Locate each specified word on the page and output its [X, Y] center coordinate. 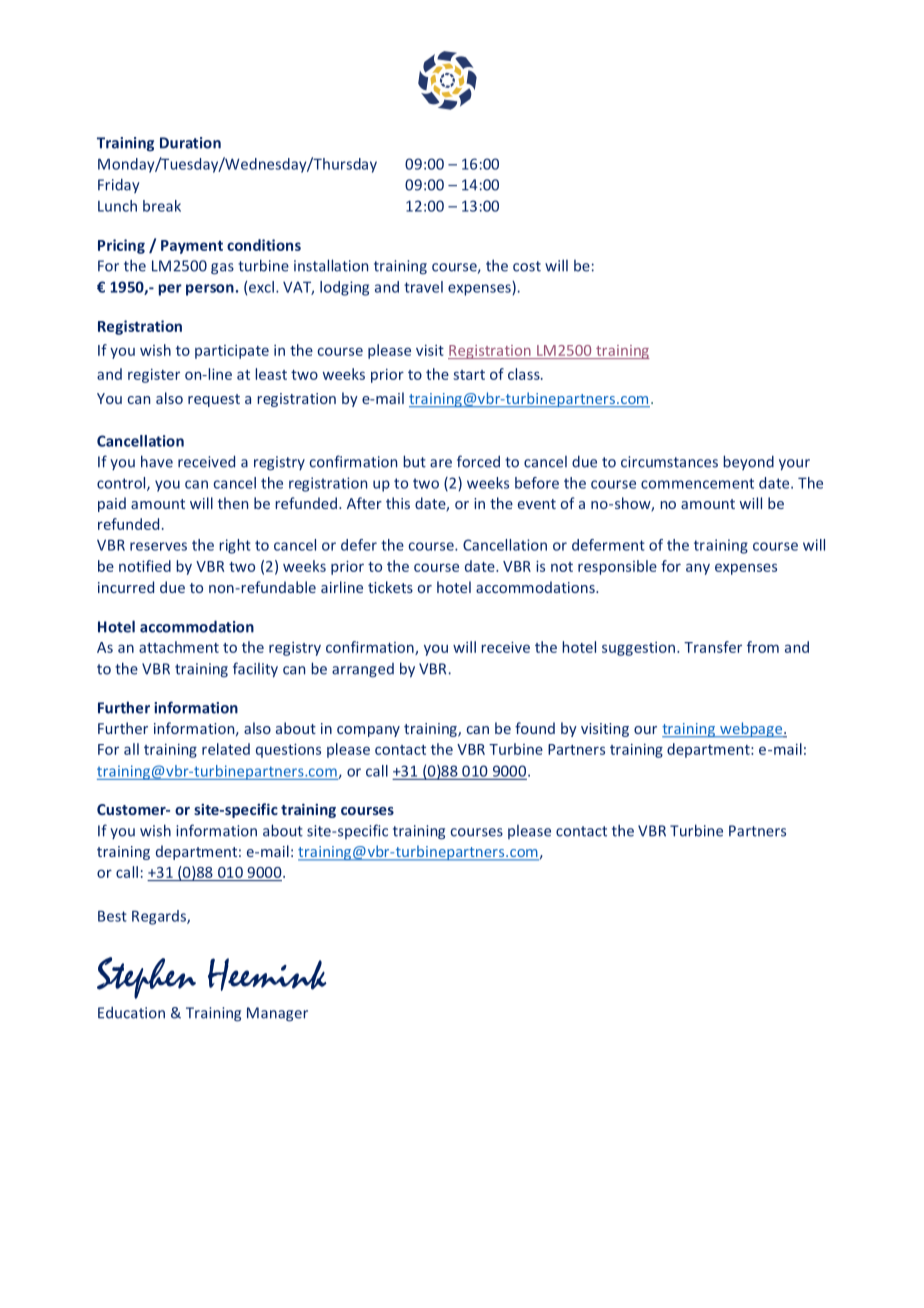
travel [423, 287]
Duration [190, 143]
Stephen [146, 978]
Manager [277, 1014]
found [535, 728]
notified [145, 566]
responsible [617, 567]
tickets [390, 587]
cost [527, 266]
